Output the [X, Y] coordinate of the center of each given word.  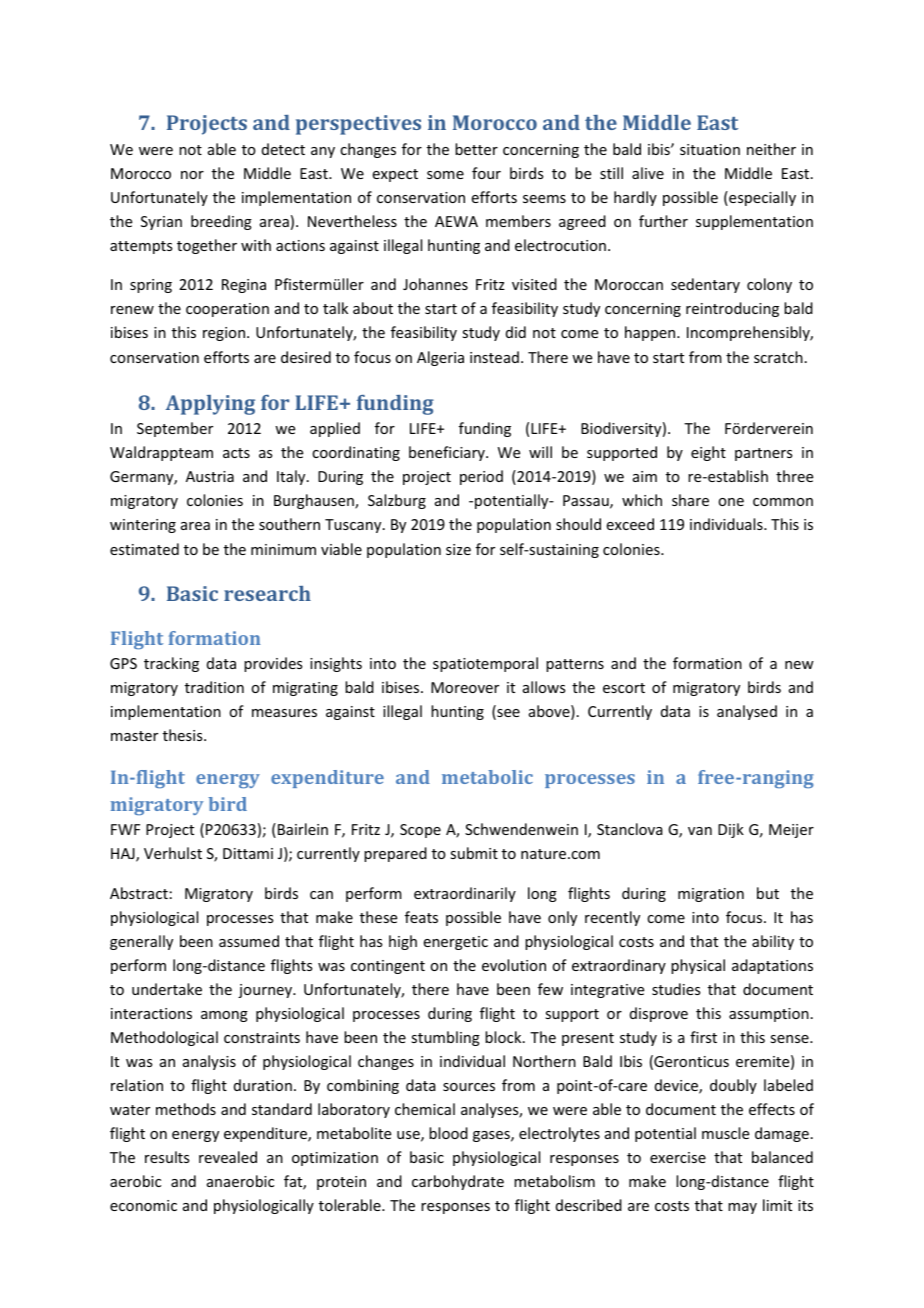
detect [283, 149]
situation [710, 149]
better [476, 149]
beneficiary [448, 453]
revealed [228, 1157]
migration [711, 895]
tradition [214, 687]
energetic [456, 943]
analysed [747, 712]
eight [708, 453]
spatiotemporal [485, 664]
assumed [249, 941]
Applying [210, 405]
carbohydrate [458, 1182]
